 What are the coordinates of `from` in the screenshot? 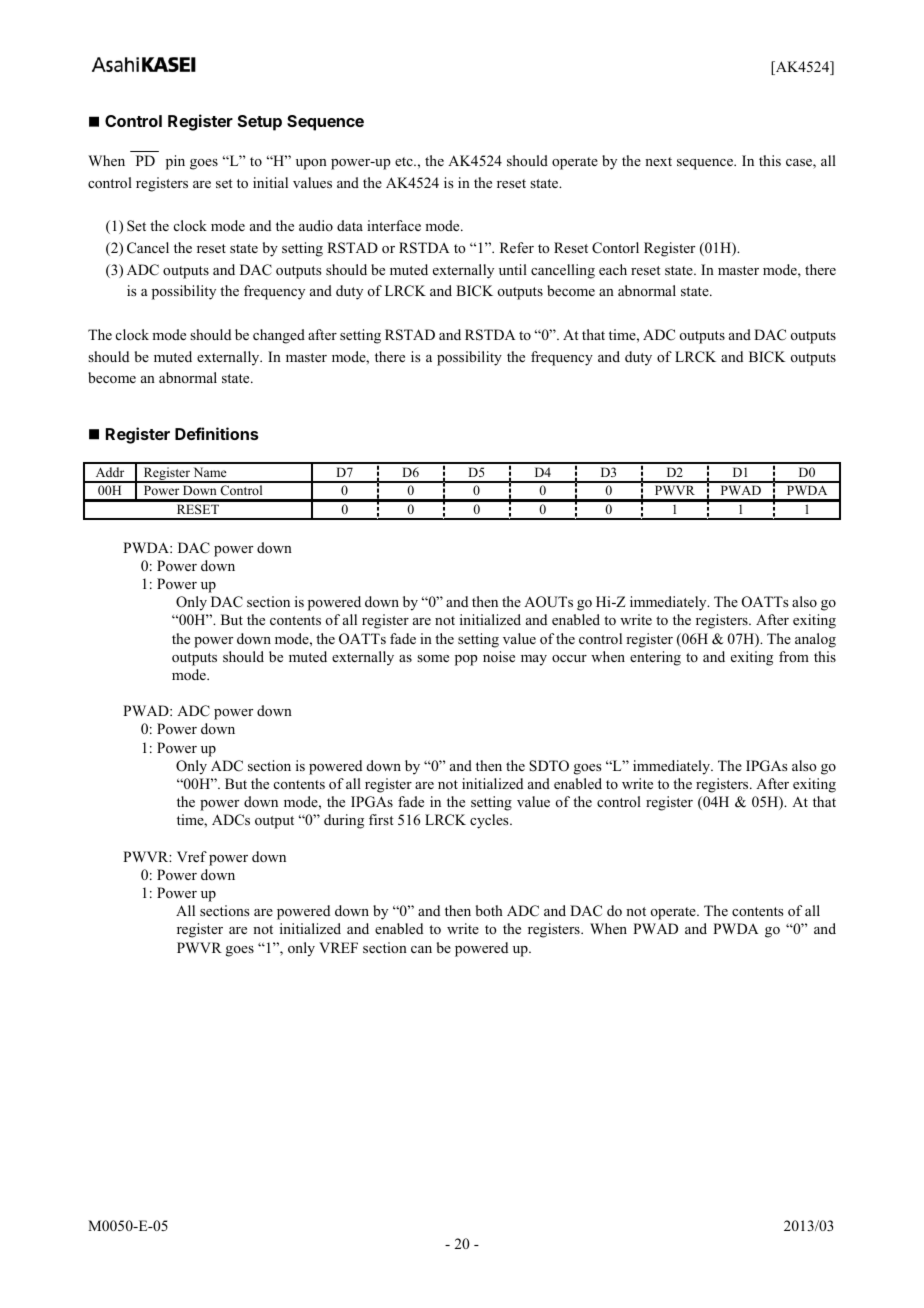 It's located at (794, 656).
